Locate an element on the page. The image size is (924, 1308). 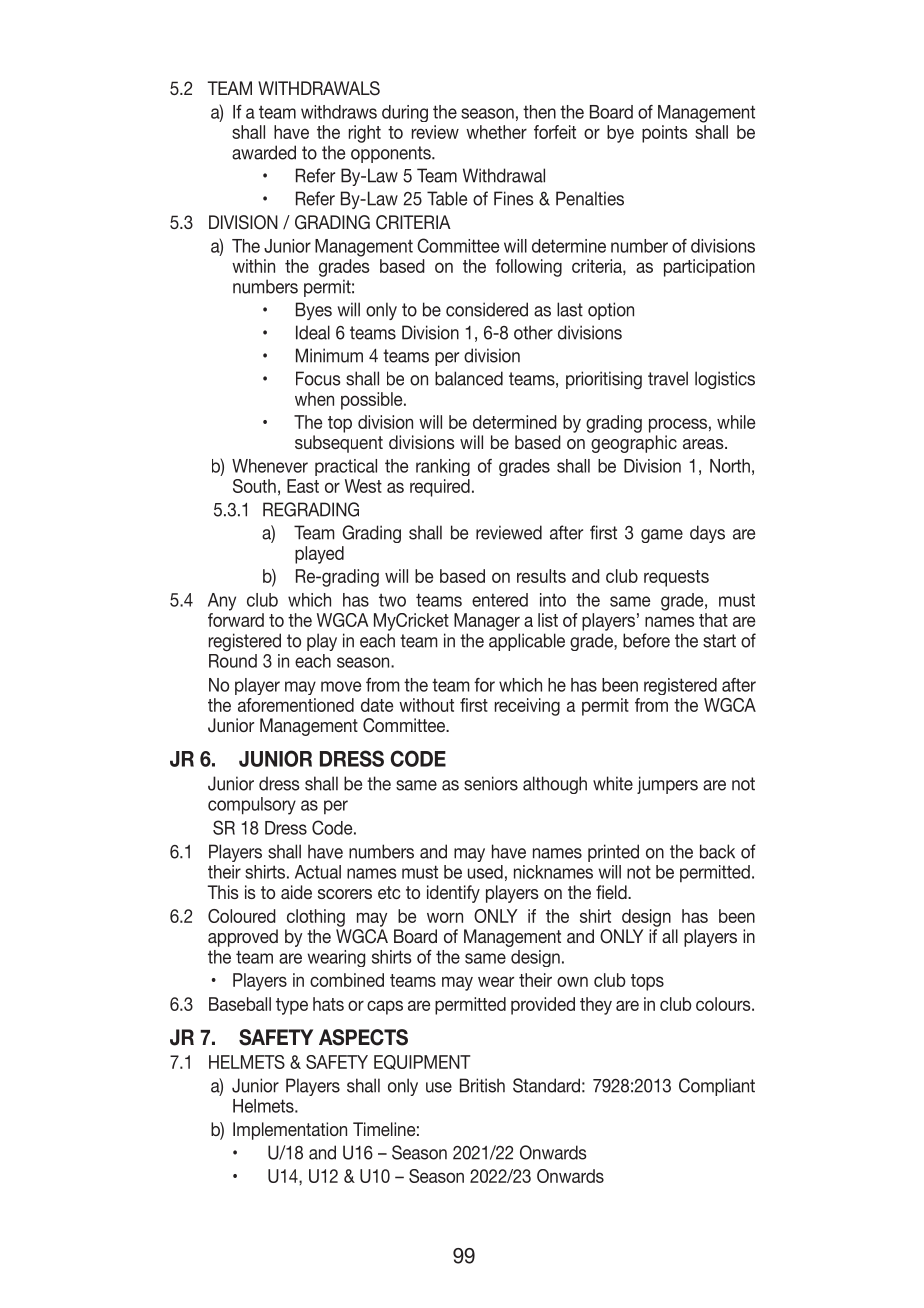
Manager is located at coordinates (487, 622).
